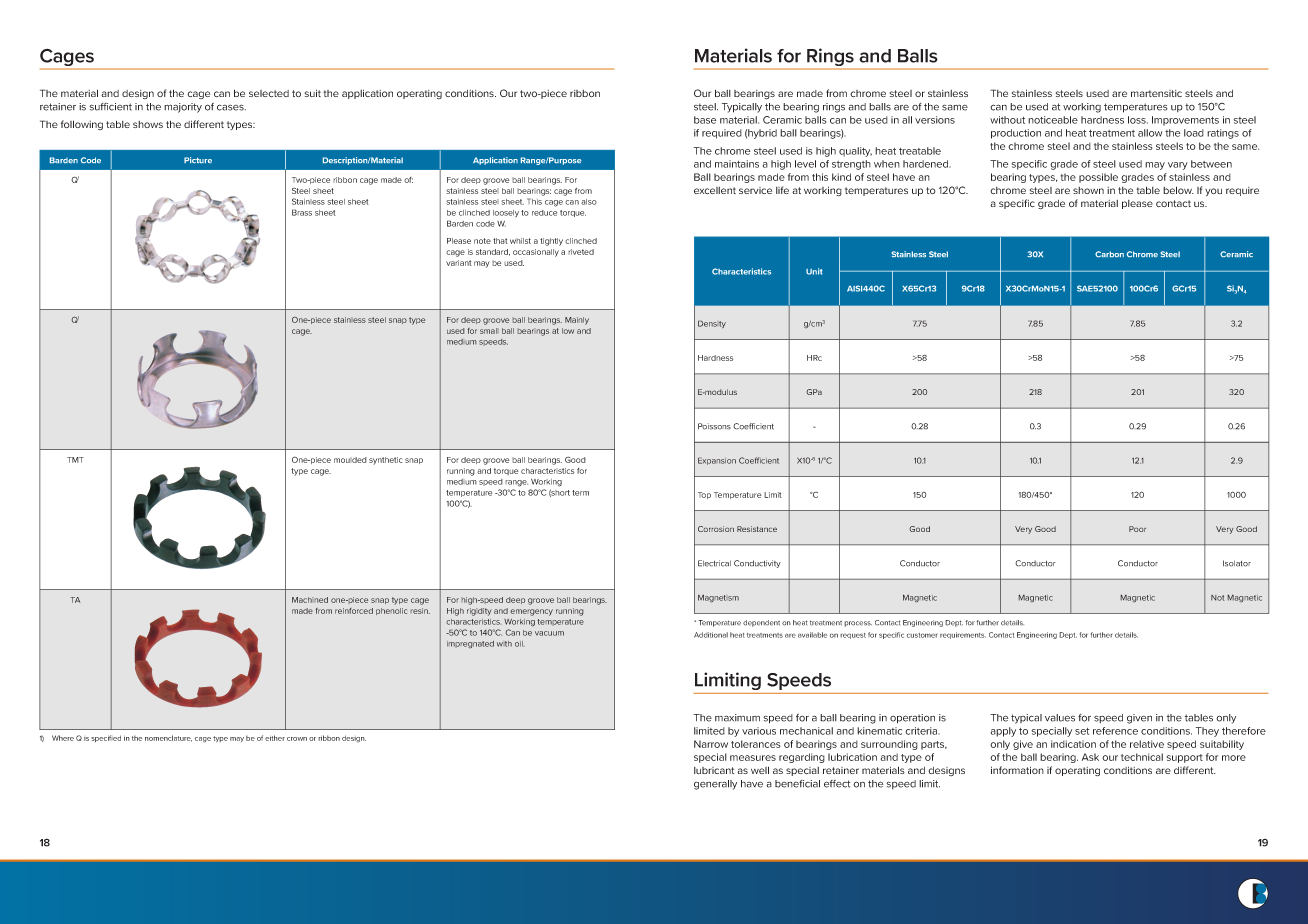 Image resolution: width=1308 pixels, height=924 pixels. I want to click on majority, so click(183, 108).
